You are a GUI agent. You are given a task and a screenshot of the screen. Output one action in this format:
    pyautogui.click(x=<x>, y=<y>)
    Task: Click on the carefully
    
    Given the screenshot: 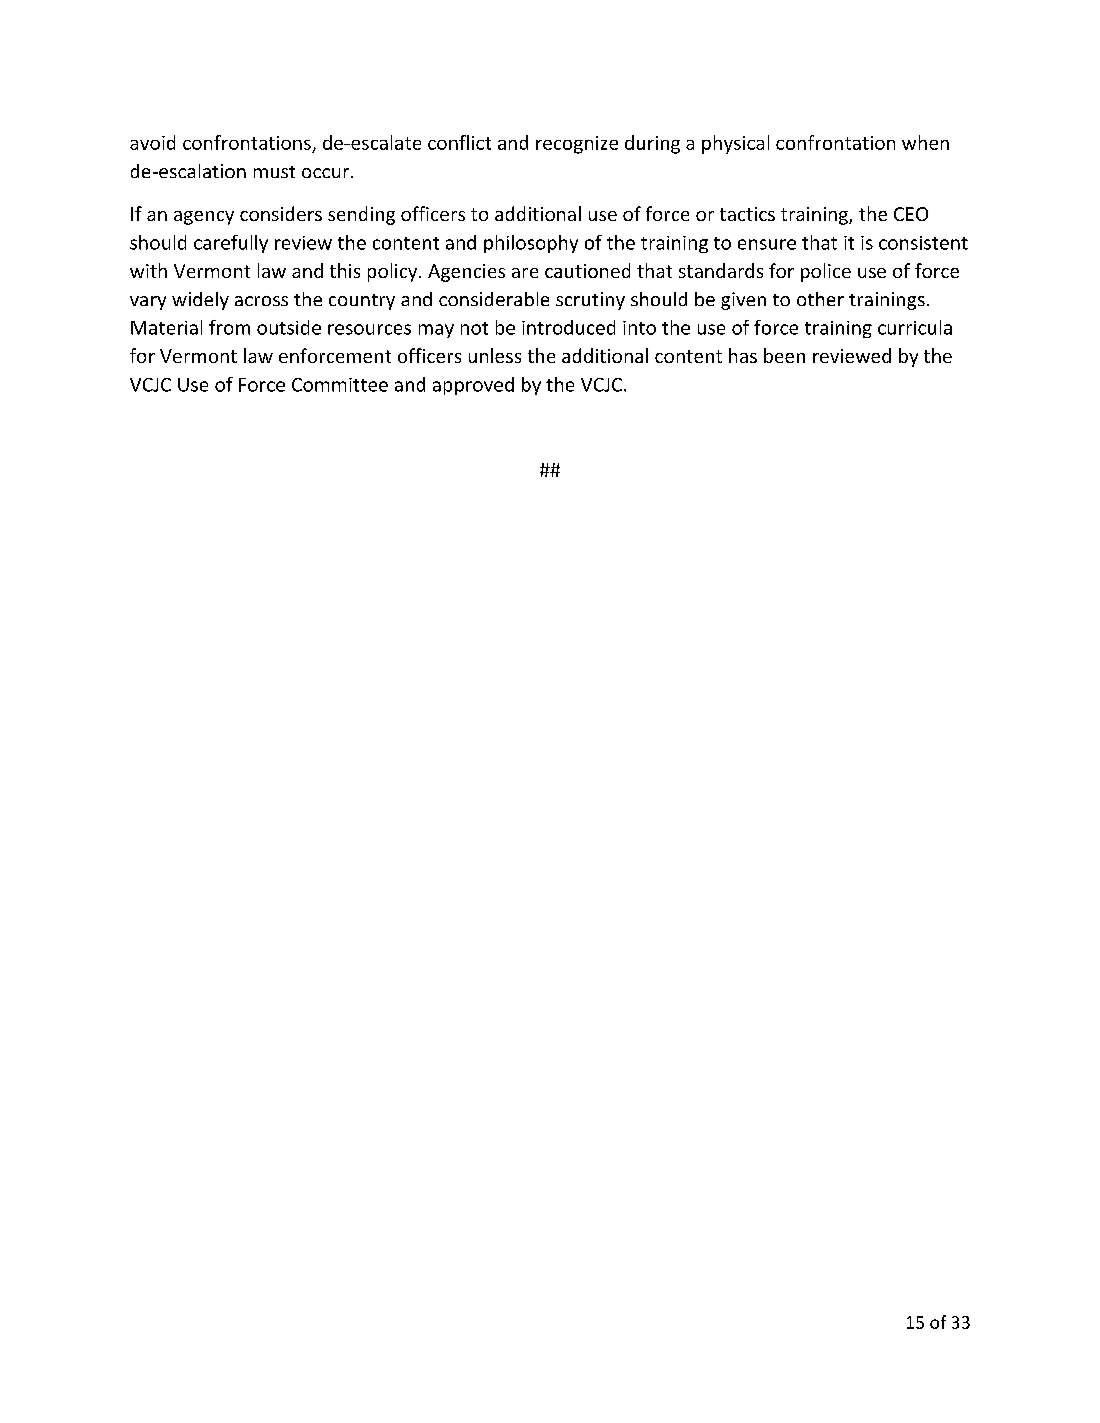 What is the action you would take?
    pyautogui.click(x=231, y=244)
